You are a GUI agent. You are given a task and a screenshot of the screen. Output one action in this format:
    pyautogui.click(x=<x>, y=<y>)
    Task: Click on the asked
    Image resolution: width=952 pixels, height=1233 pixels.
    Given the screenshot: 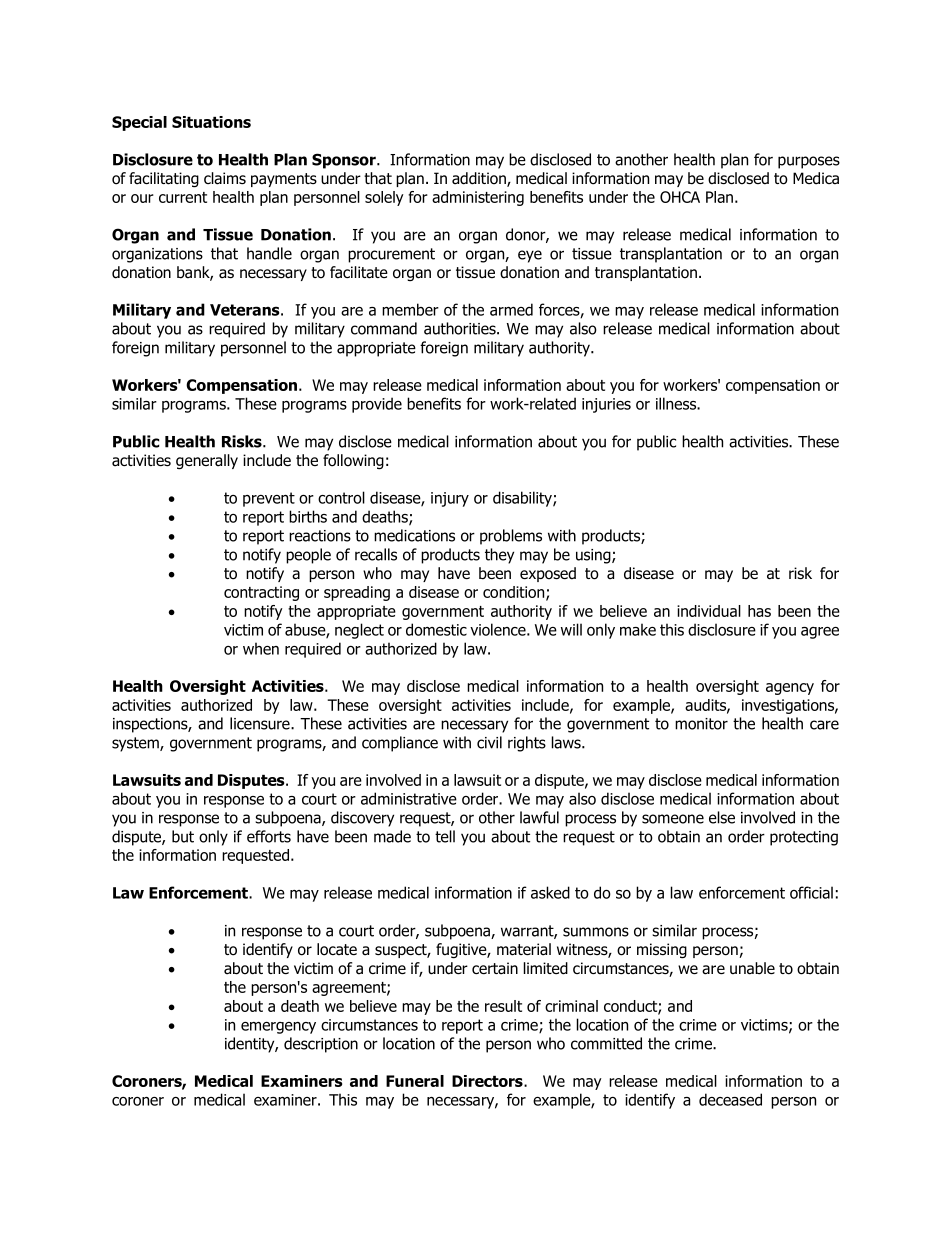 What is the action you would take?
    pyautogui.click(x=550, y=892)
